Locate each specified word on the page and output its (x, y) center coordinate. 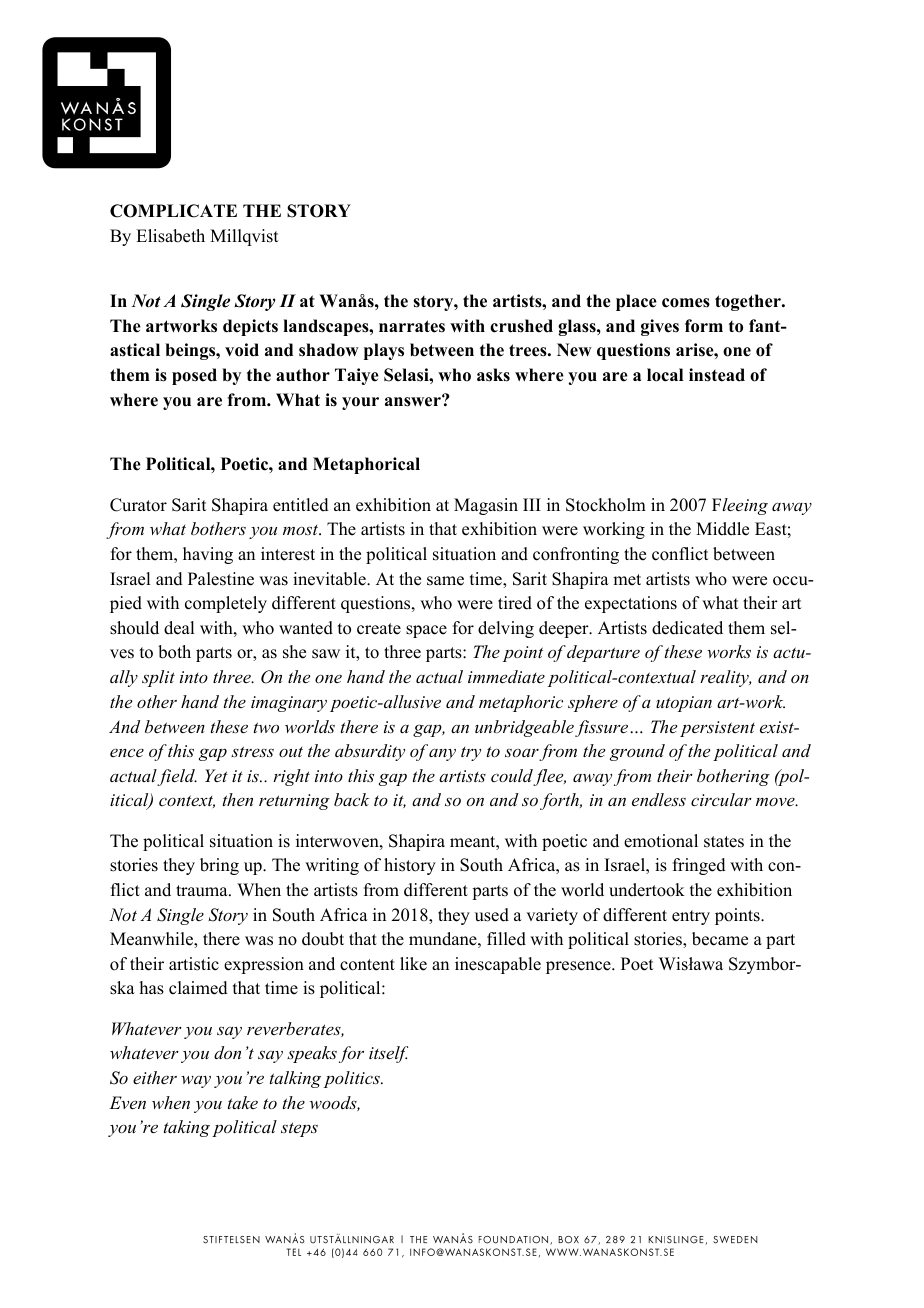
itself (388, 1054)
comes (686, 303)
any (442, 755)
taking (187, 1128)
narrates (412, 326)
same (445, 581)
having (208, 555)
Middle (722, 529)
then (238, 799)
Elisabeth (170, 236)
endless (659, 799)
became (720, 939)
